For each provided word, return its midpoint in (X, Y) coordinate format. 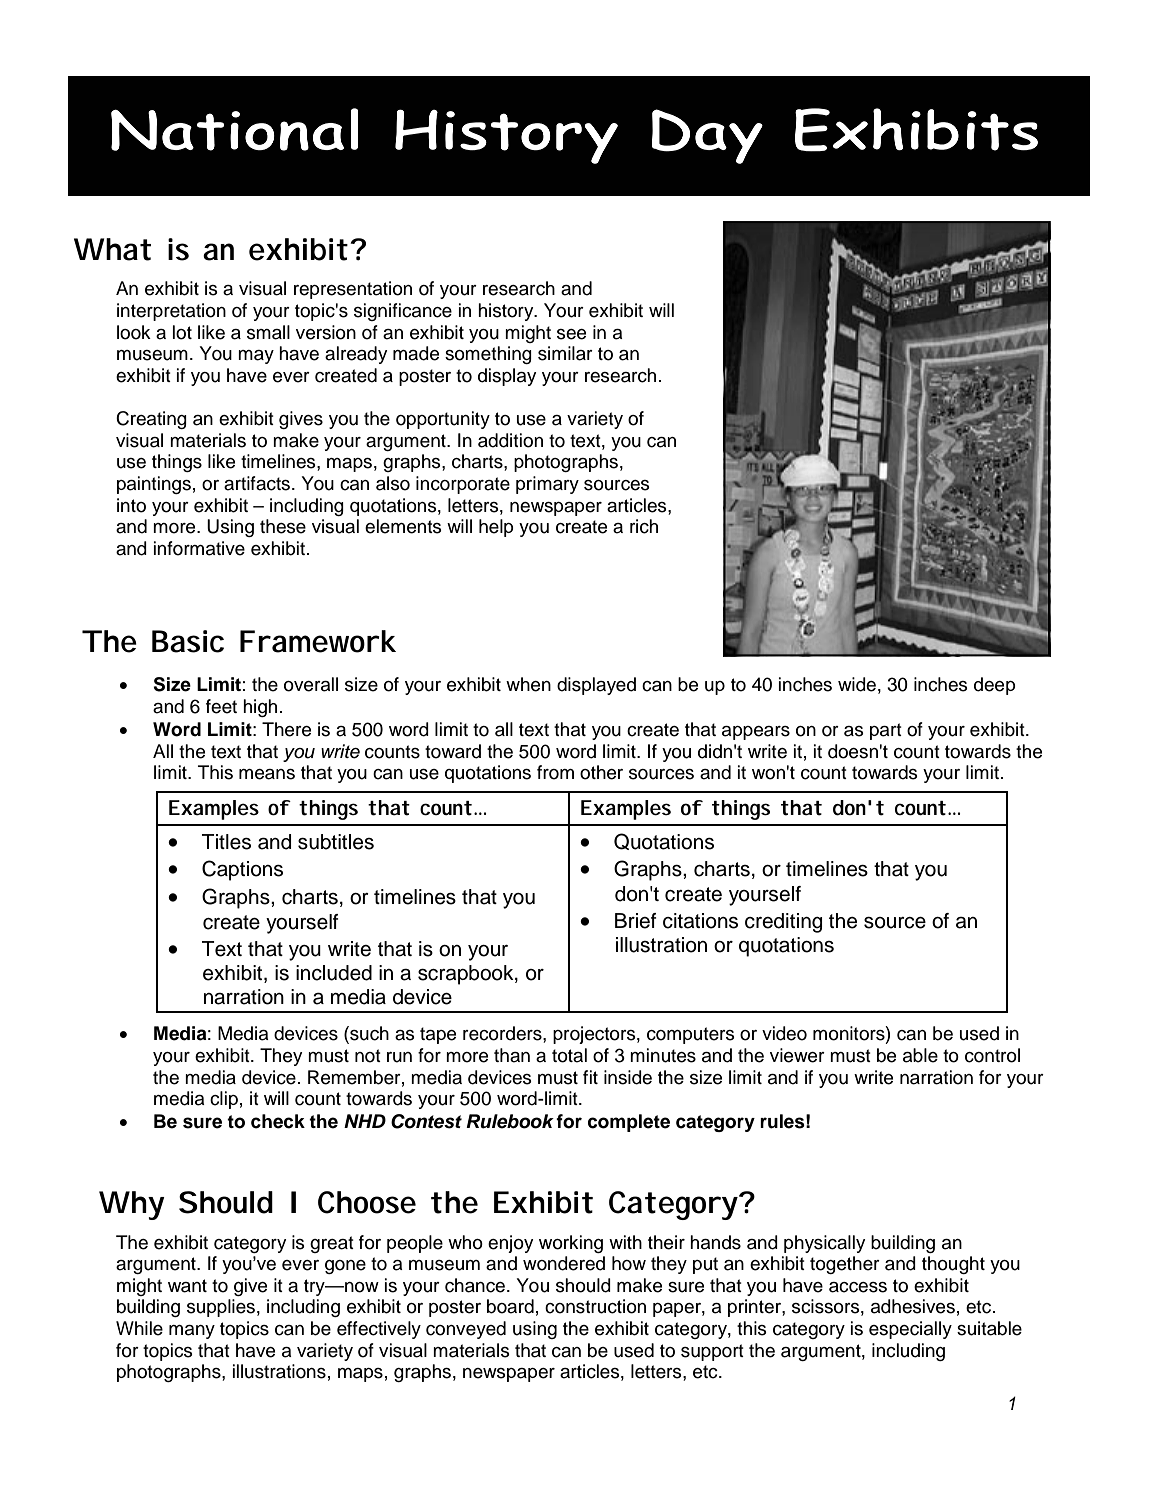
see (571, 334)
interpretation (171, 312)
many (192, 1332)
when (528, 684)
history (507, 312)
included (334, 973)
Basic (188, 641)
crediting (783, 923)
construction (595, 1306)
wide (857, 684)
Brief (635, 921)
